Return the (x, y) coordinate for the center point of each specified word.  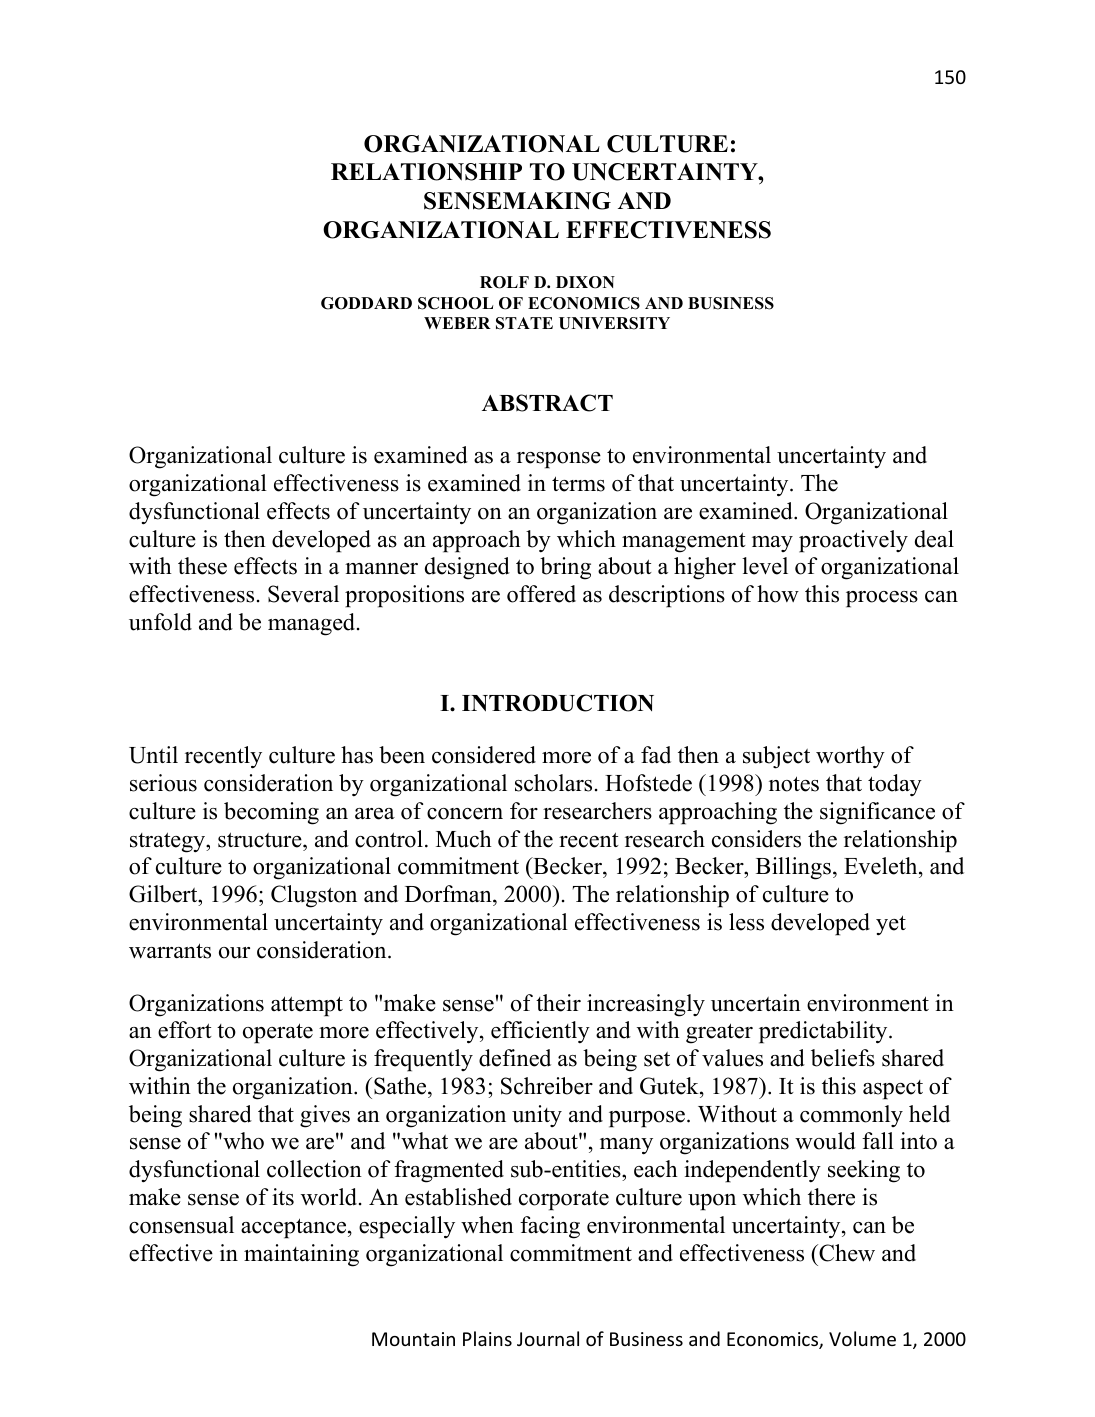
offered (541, 594)
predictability (824, 1032)
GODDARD (366, 303)
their (558, 1003)
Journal (548, 1338)
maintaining (301, 1255)
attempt (307, 1006)
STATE (524, 323)
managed (311, 624)
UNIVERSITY (614, 323)
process (882, 599)
